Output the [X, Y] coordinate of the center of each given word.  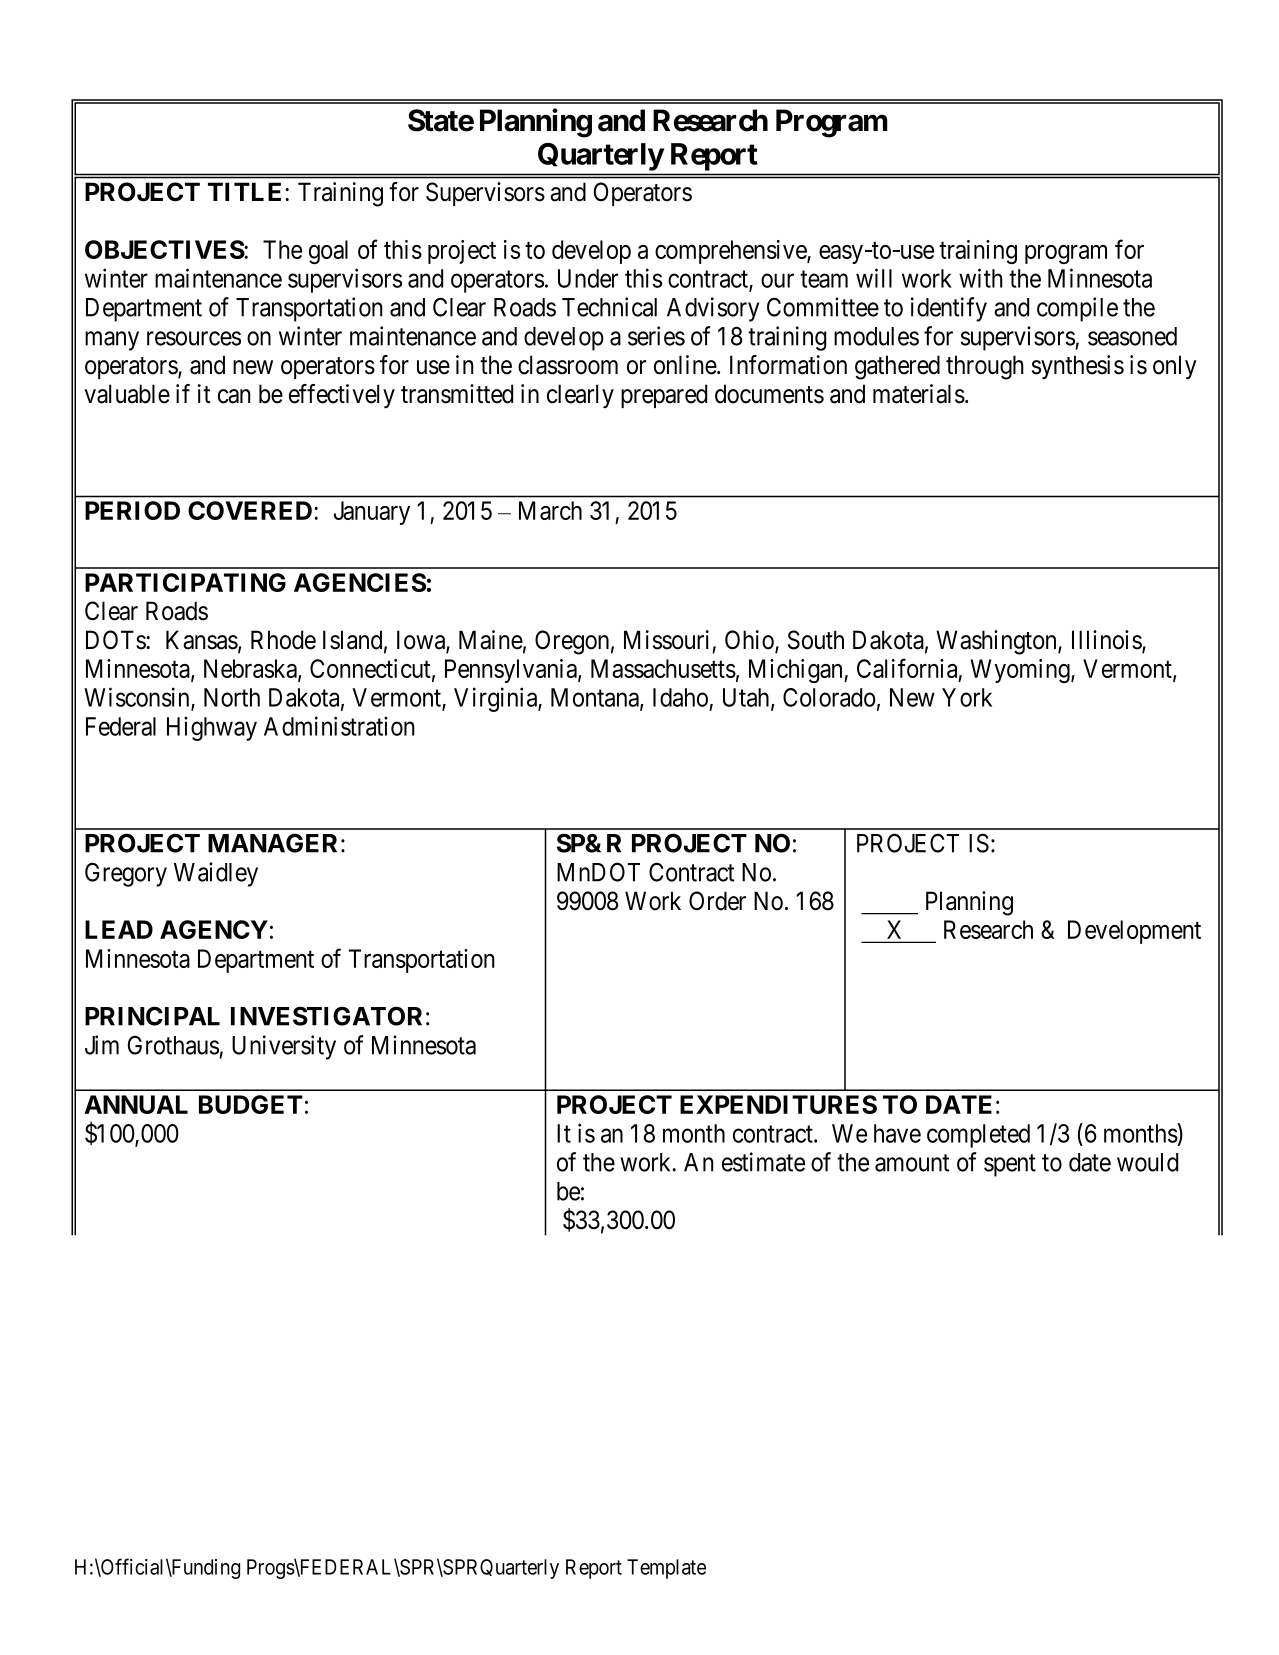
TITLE [247, 191]
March [550, 510]
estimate [763, 1162]
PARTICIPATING [185, 582]
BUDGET [251, 1104]
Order [717, 901]
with [981, 278]
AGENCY [214, 929]
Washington [997, 642]
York [967, 697]
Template [666, 1569]
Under [588, 278]
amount [912, 1163]
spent [1010, 1165]
